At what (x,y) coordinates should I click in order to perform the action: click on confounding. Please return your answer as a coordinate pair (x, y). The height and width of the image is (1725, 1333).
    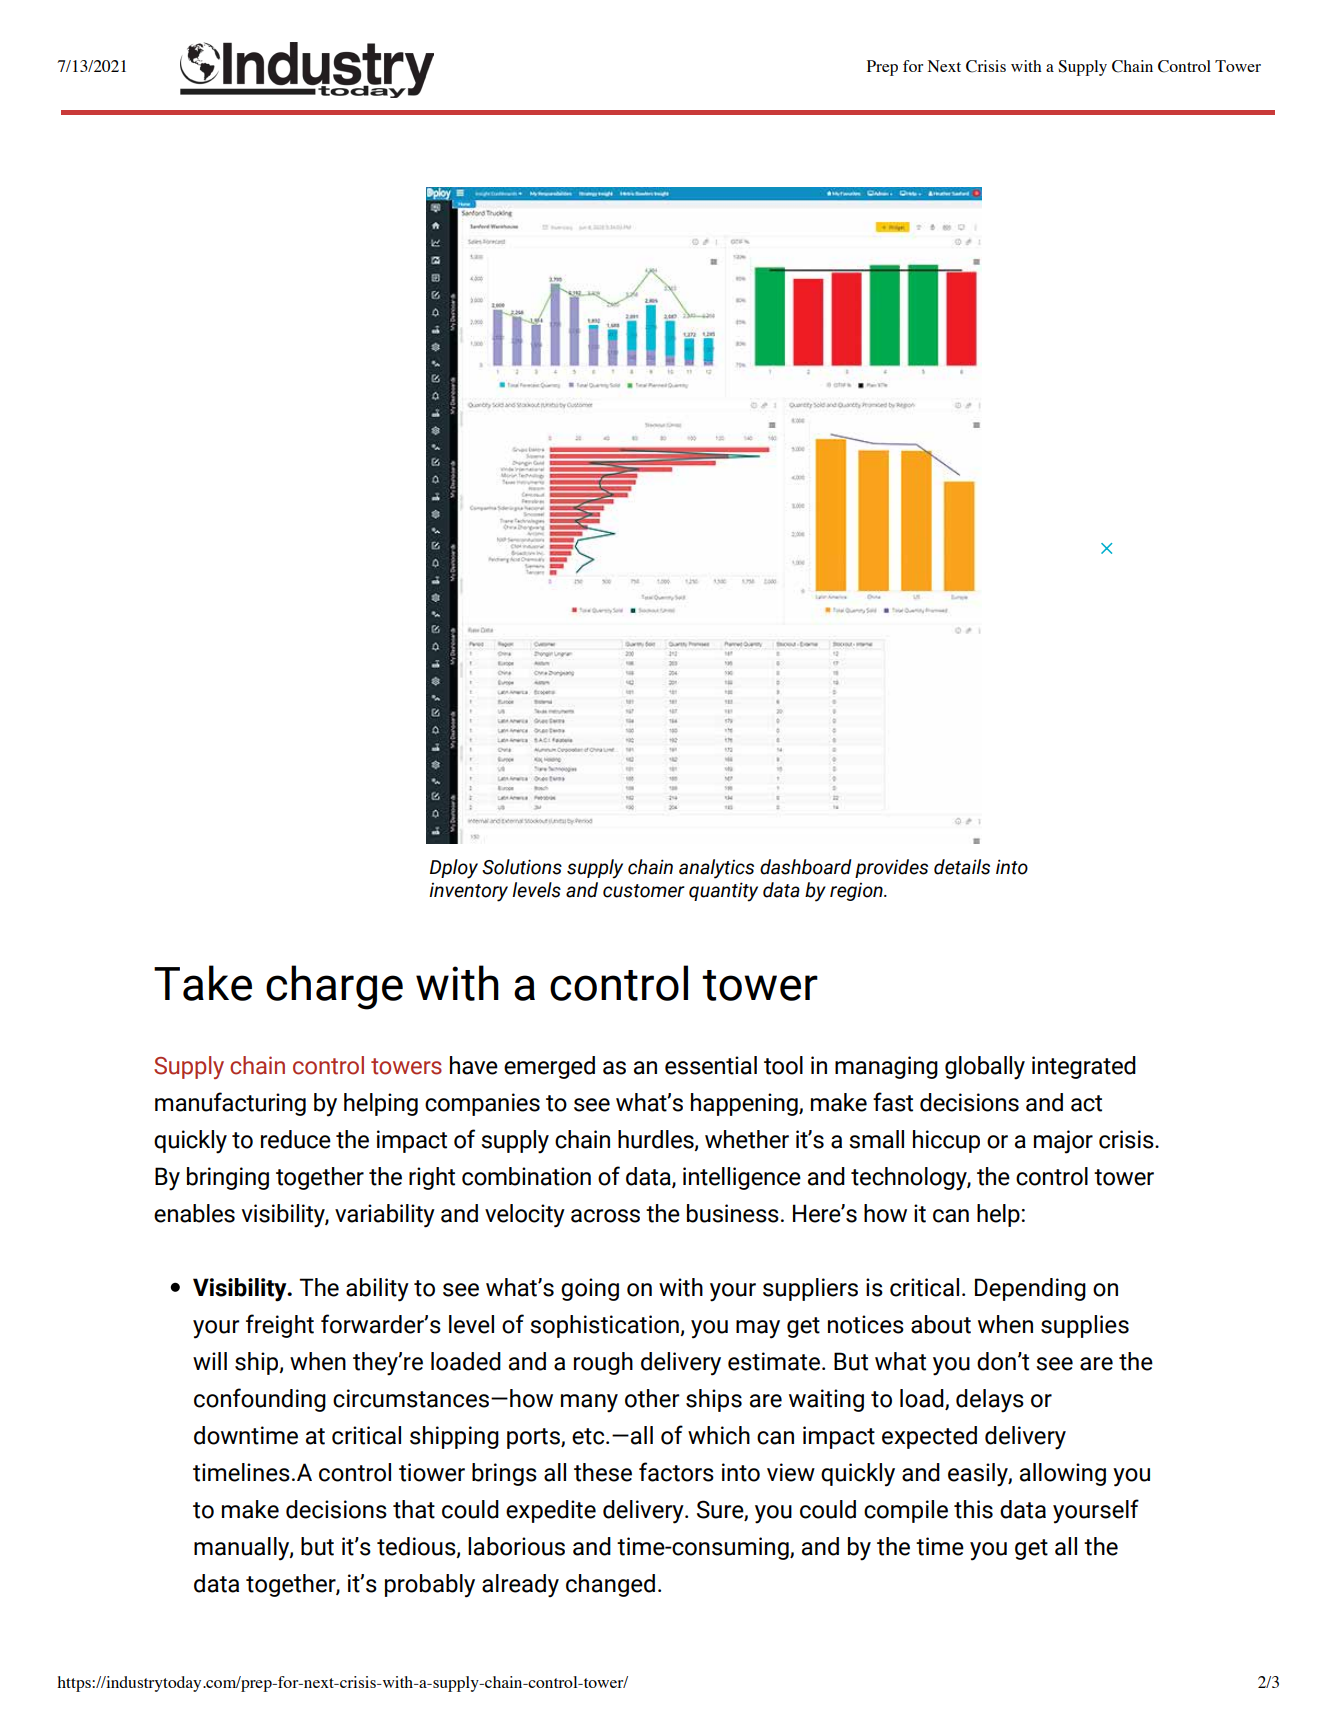
    Looking at the image, I should click on (260, 1400).
